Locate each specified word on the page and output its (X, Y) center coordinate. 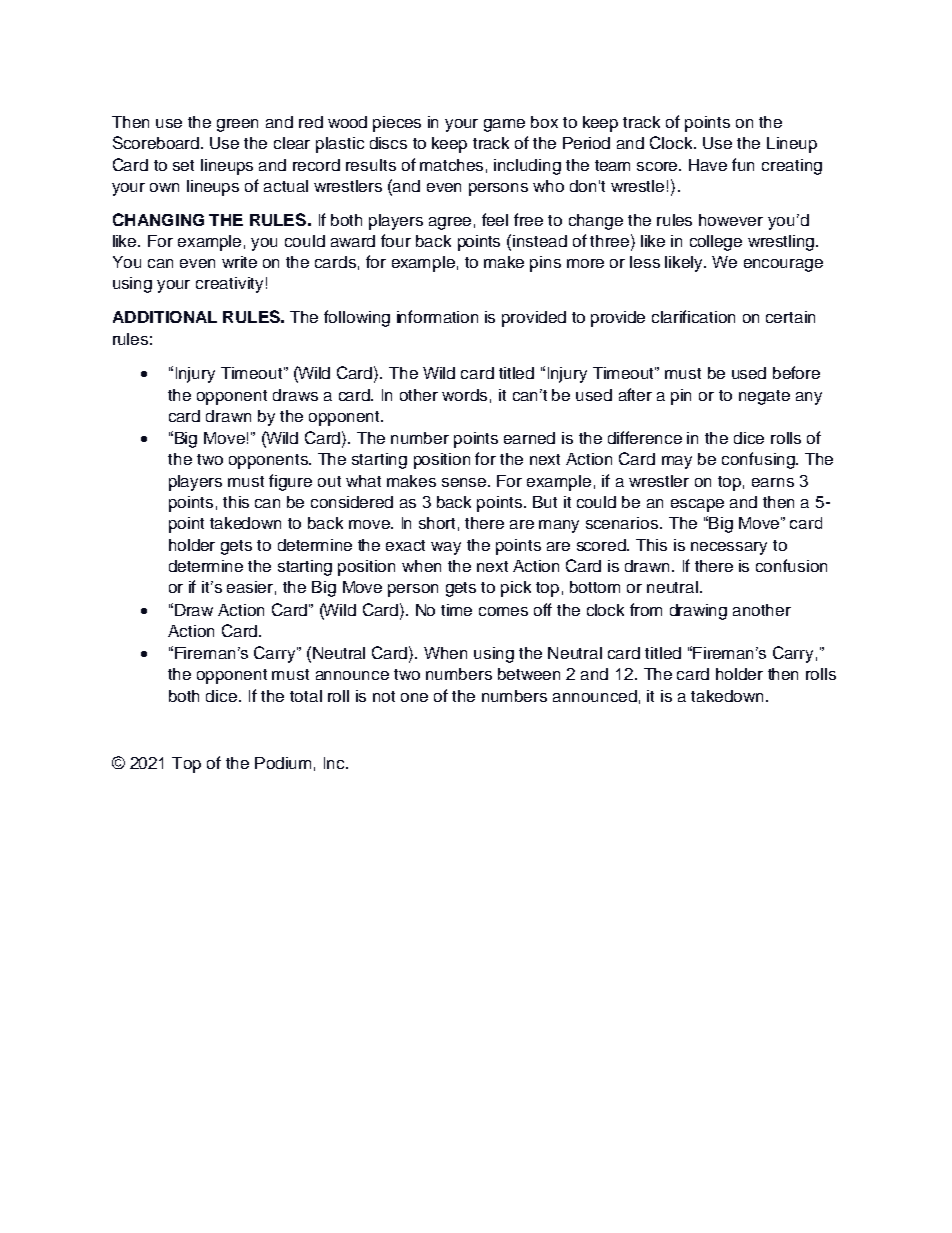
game (504, 125)
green (237, 125)
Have (708, 165)
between (529, 674)
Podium (283, 763)
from (646, 609)
